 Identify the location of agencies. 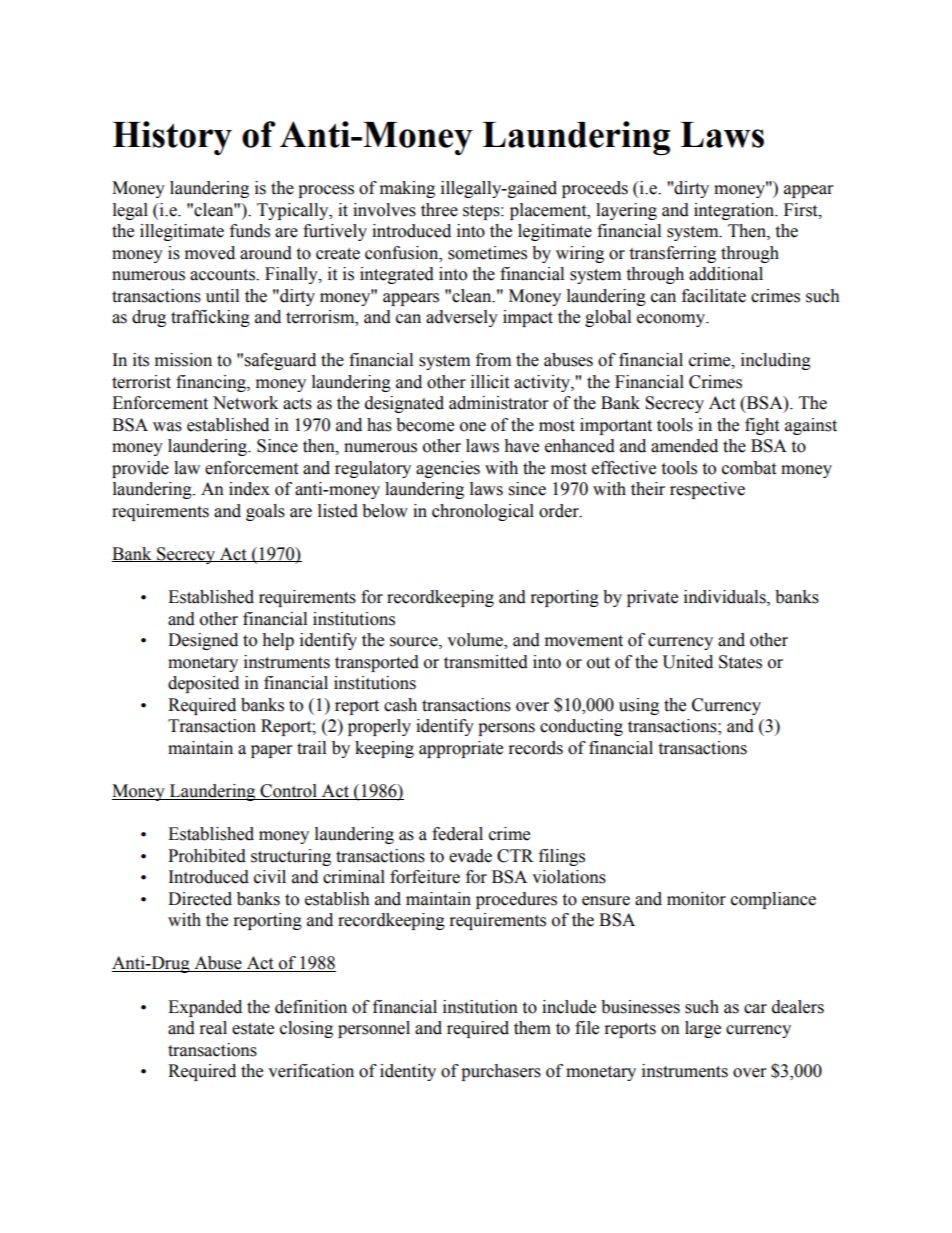
(448, 469).
